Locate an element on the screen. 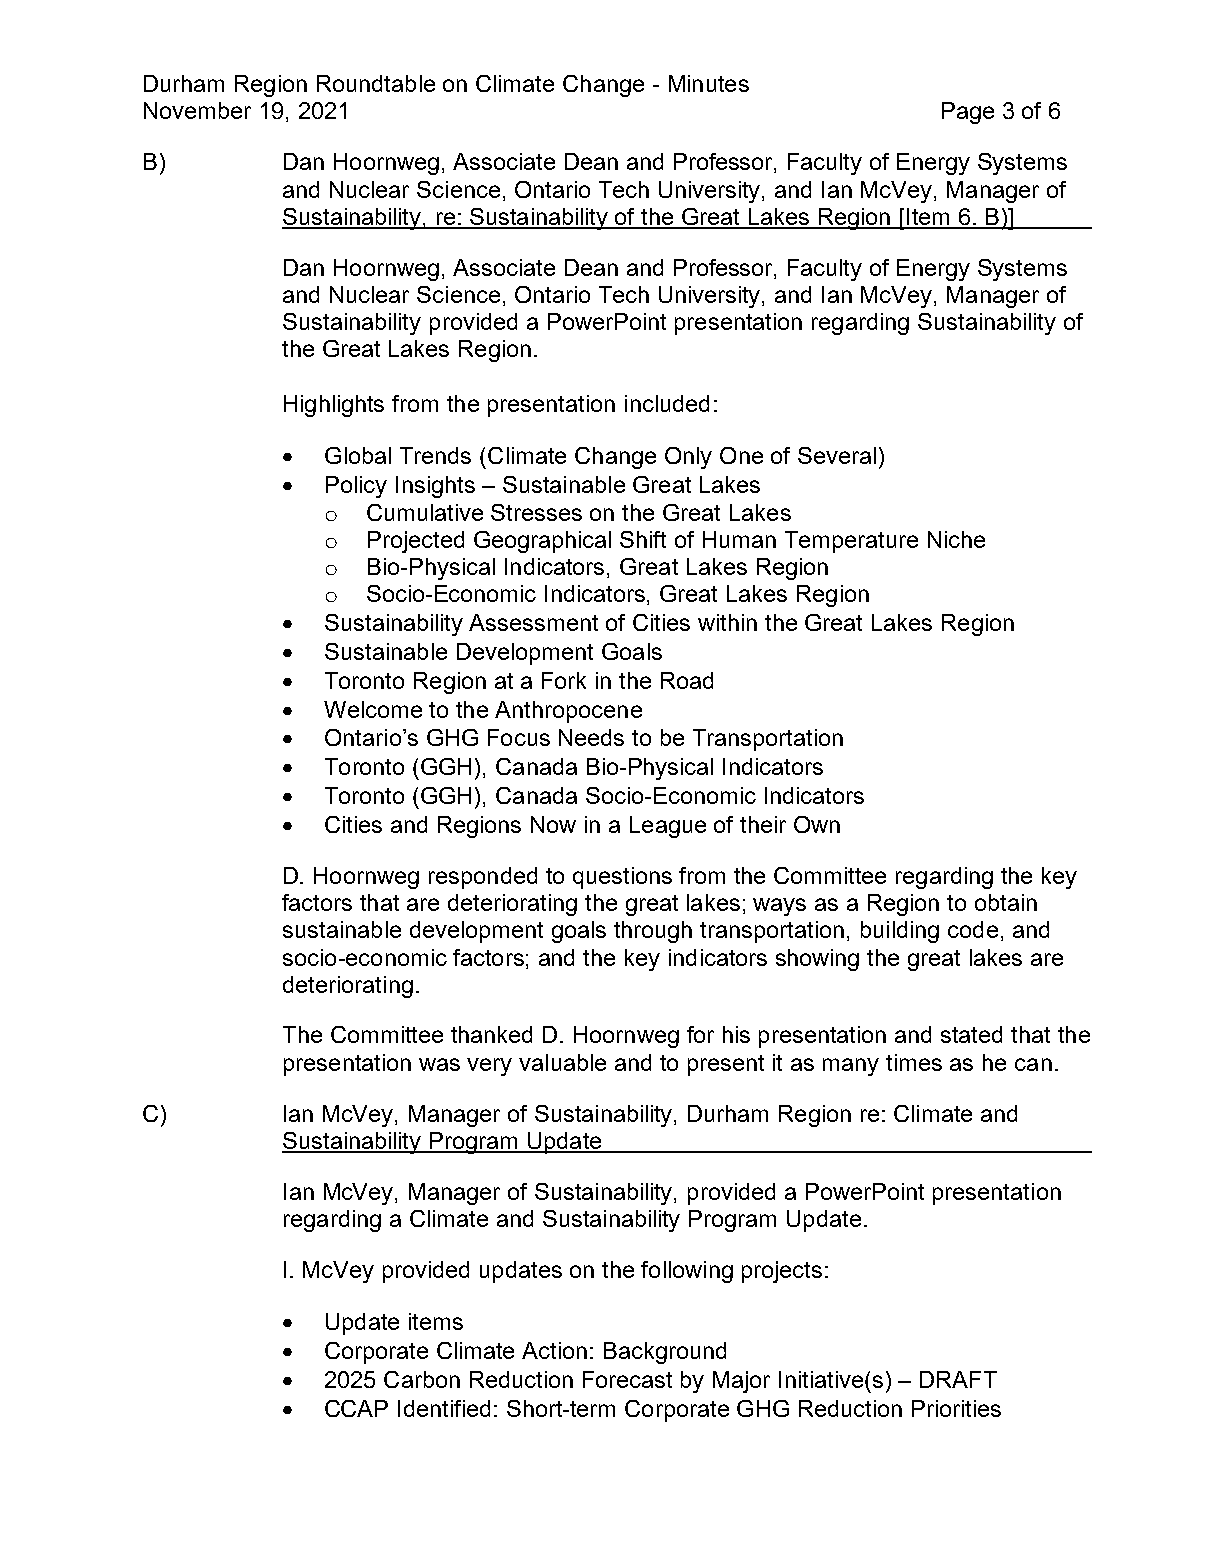 This screenshot has height=1563, width=1208. DRAFT is located at coordinates (958, 1379).
